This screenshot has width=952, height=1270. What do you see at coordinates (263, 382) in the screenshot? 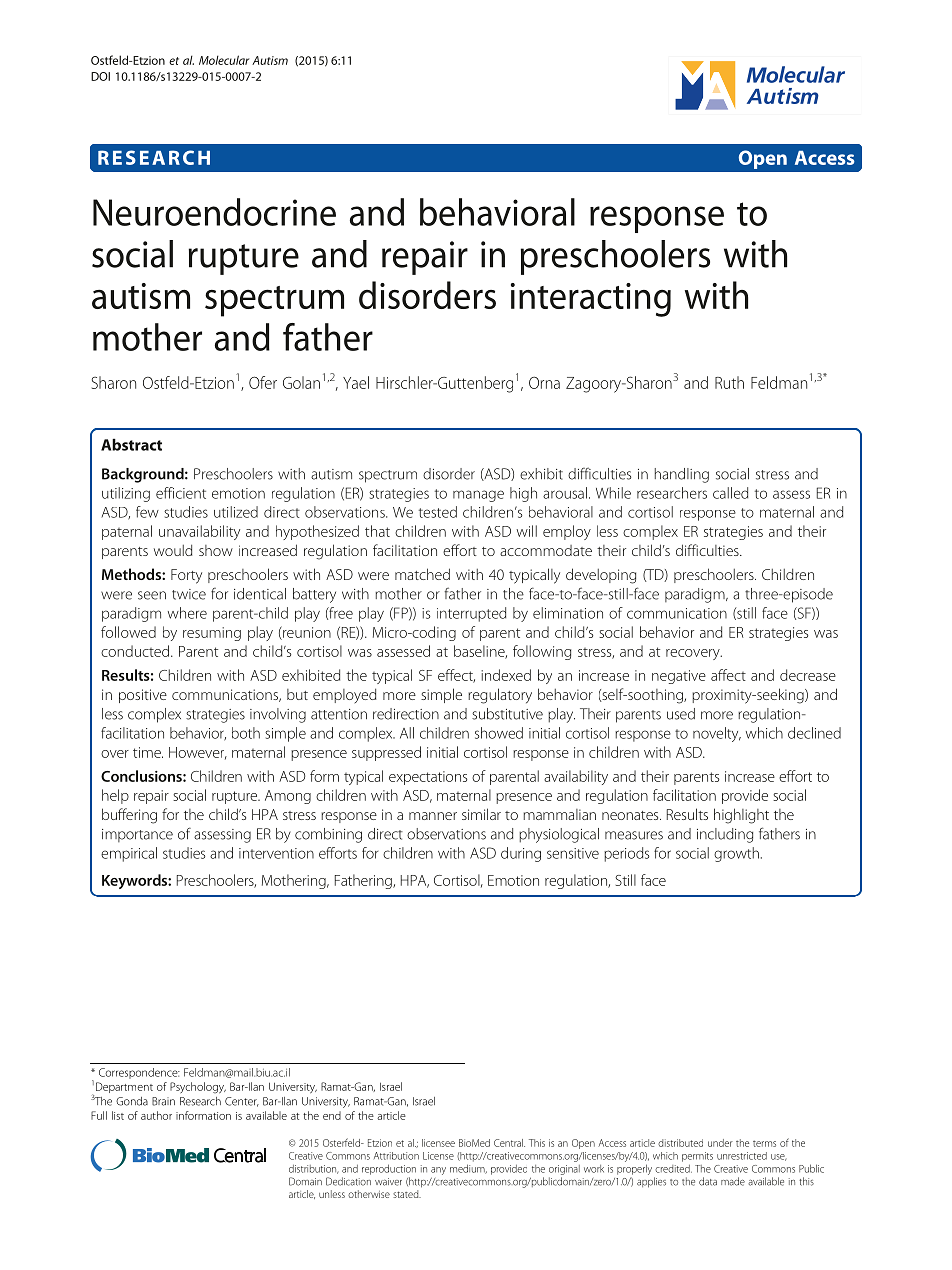
I see `Ofer` at bounding box center [263, 382].
